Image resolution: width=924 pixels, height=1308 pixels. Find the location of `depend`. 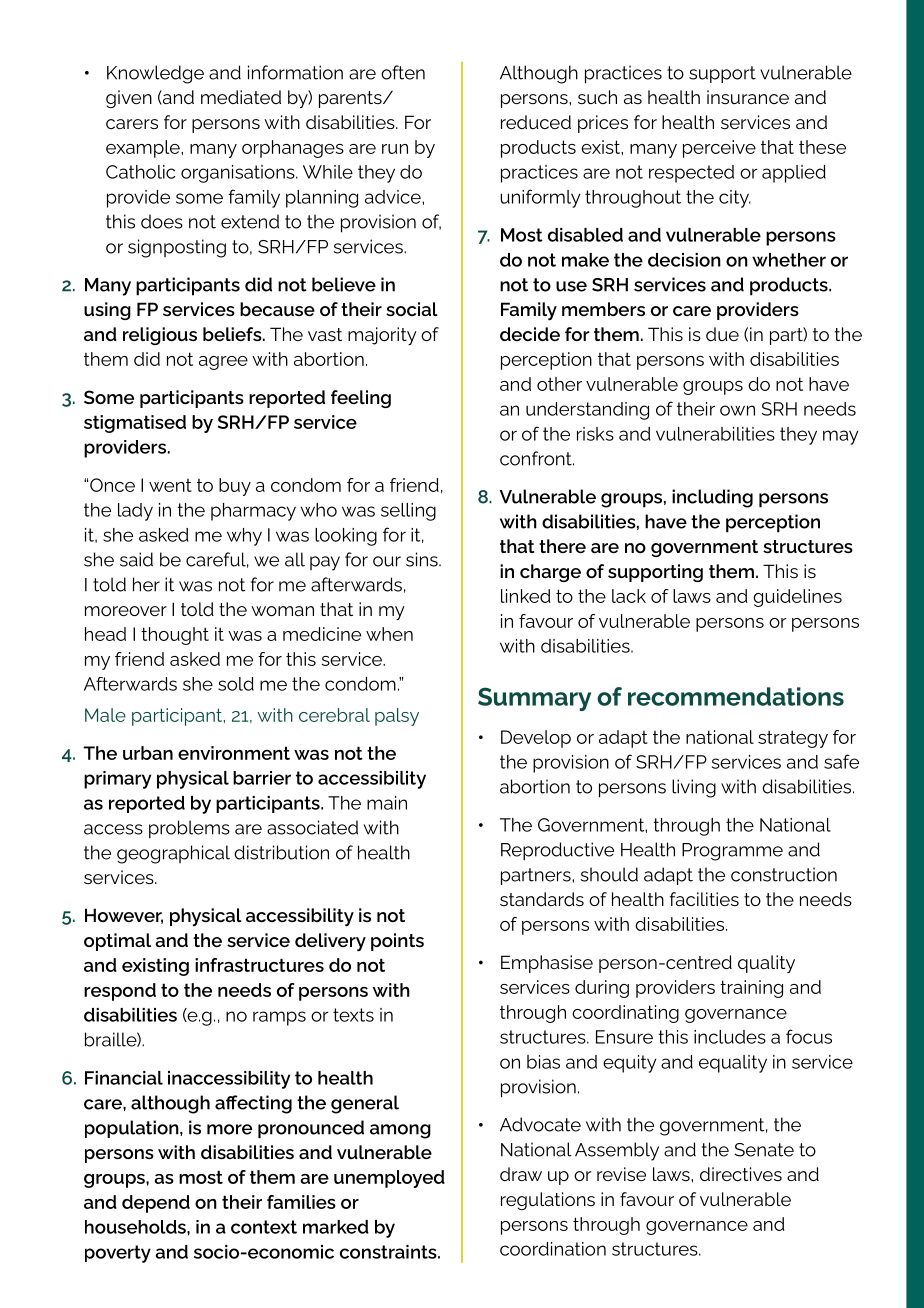

depend is located at coordinates (156, 1204).
